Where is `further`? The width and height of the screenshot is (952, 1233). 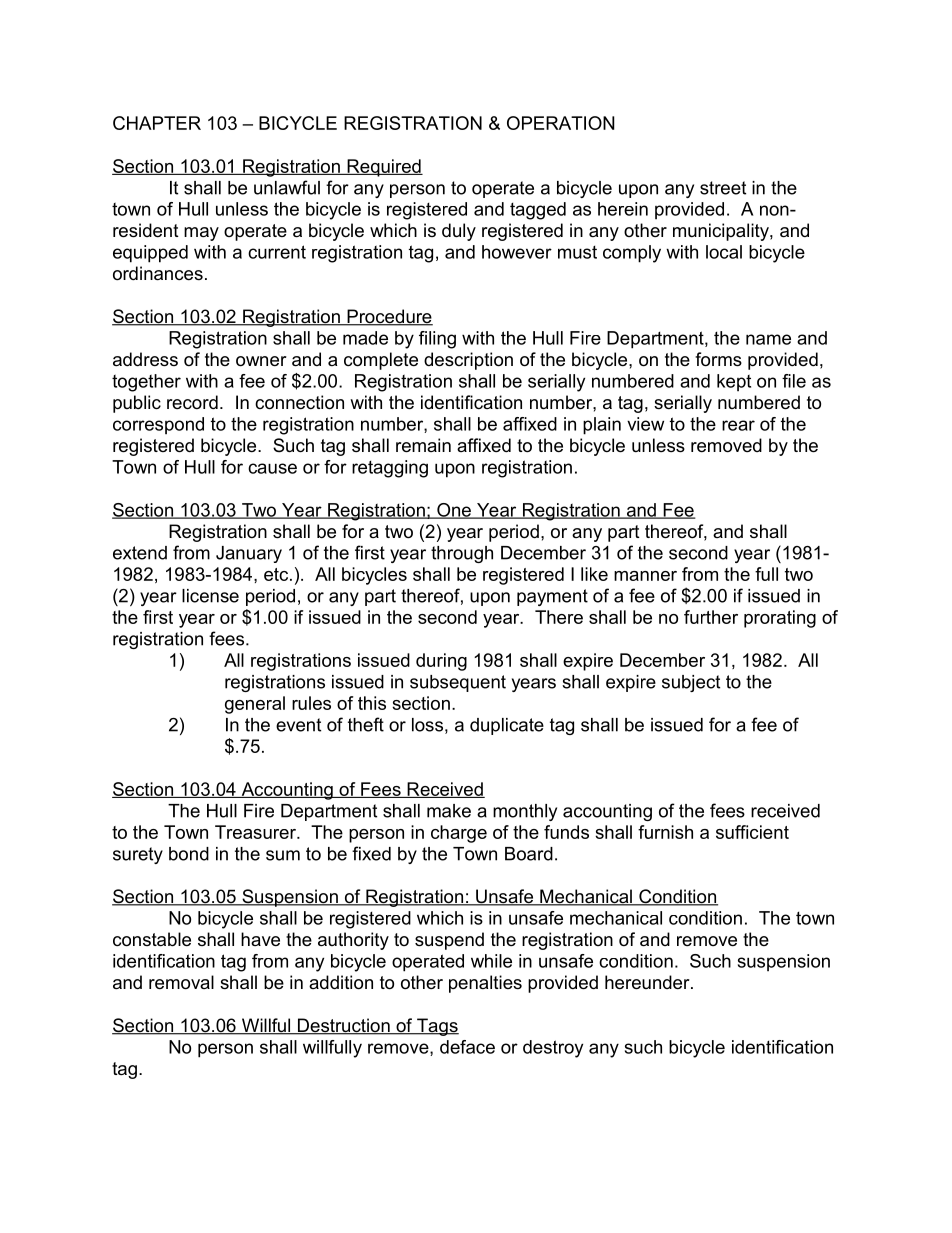
further is located at coordinates (711, 617).
